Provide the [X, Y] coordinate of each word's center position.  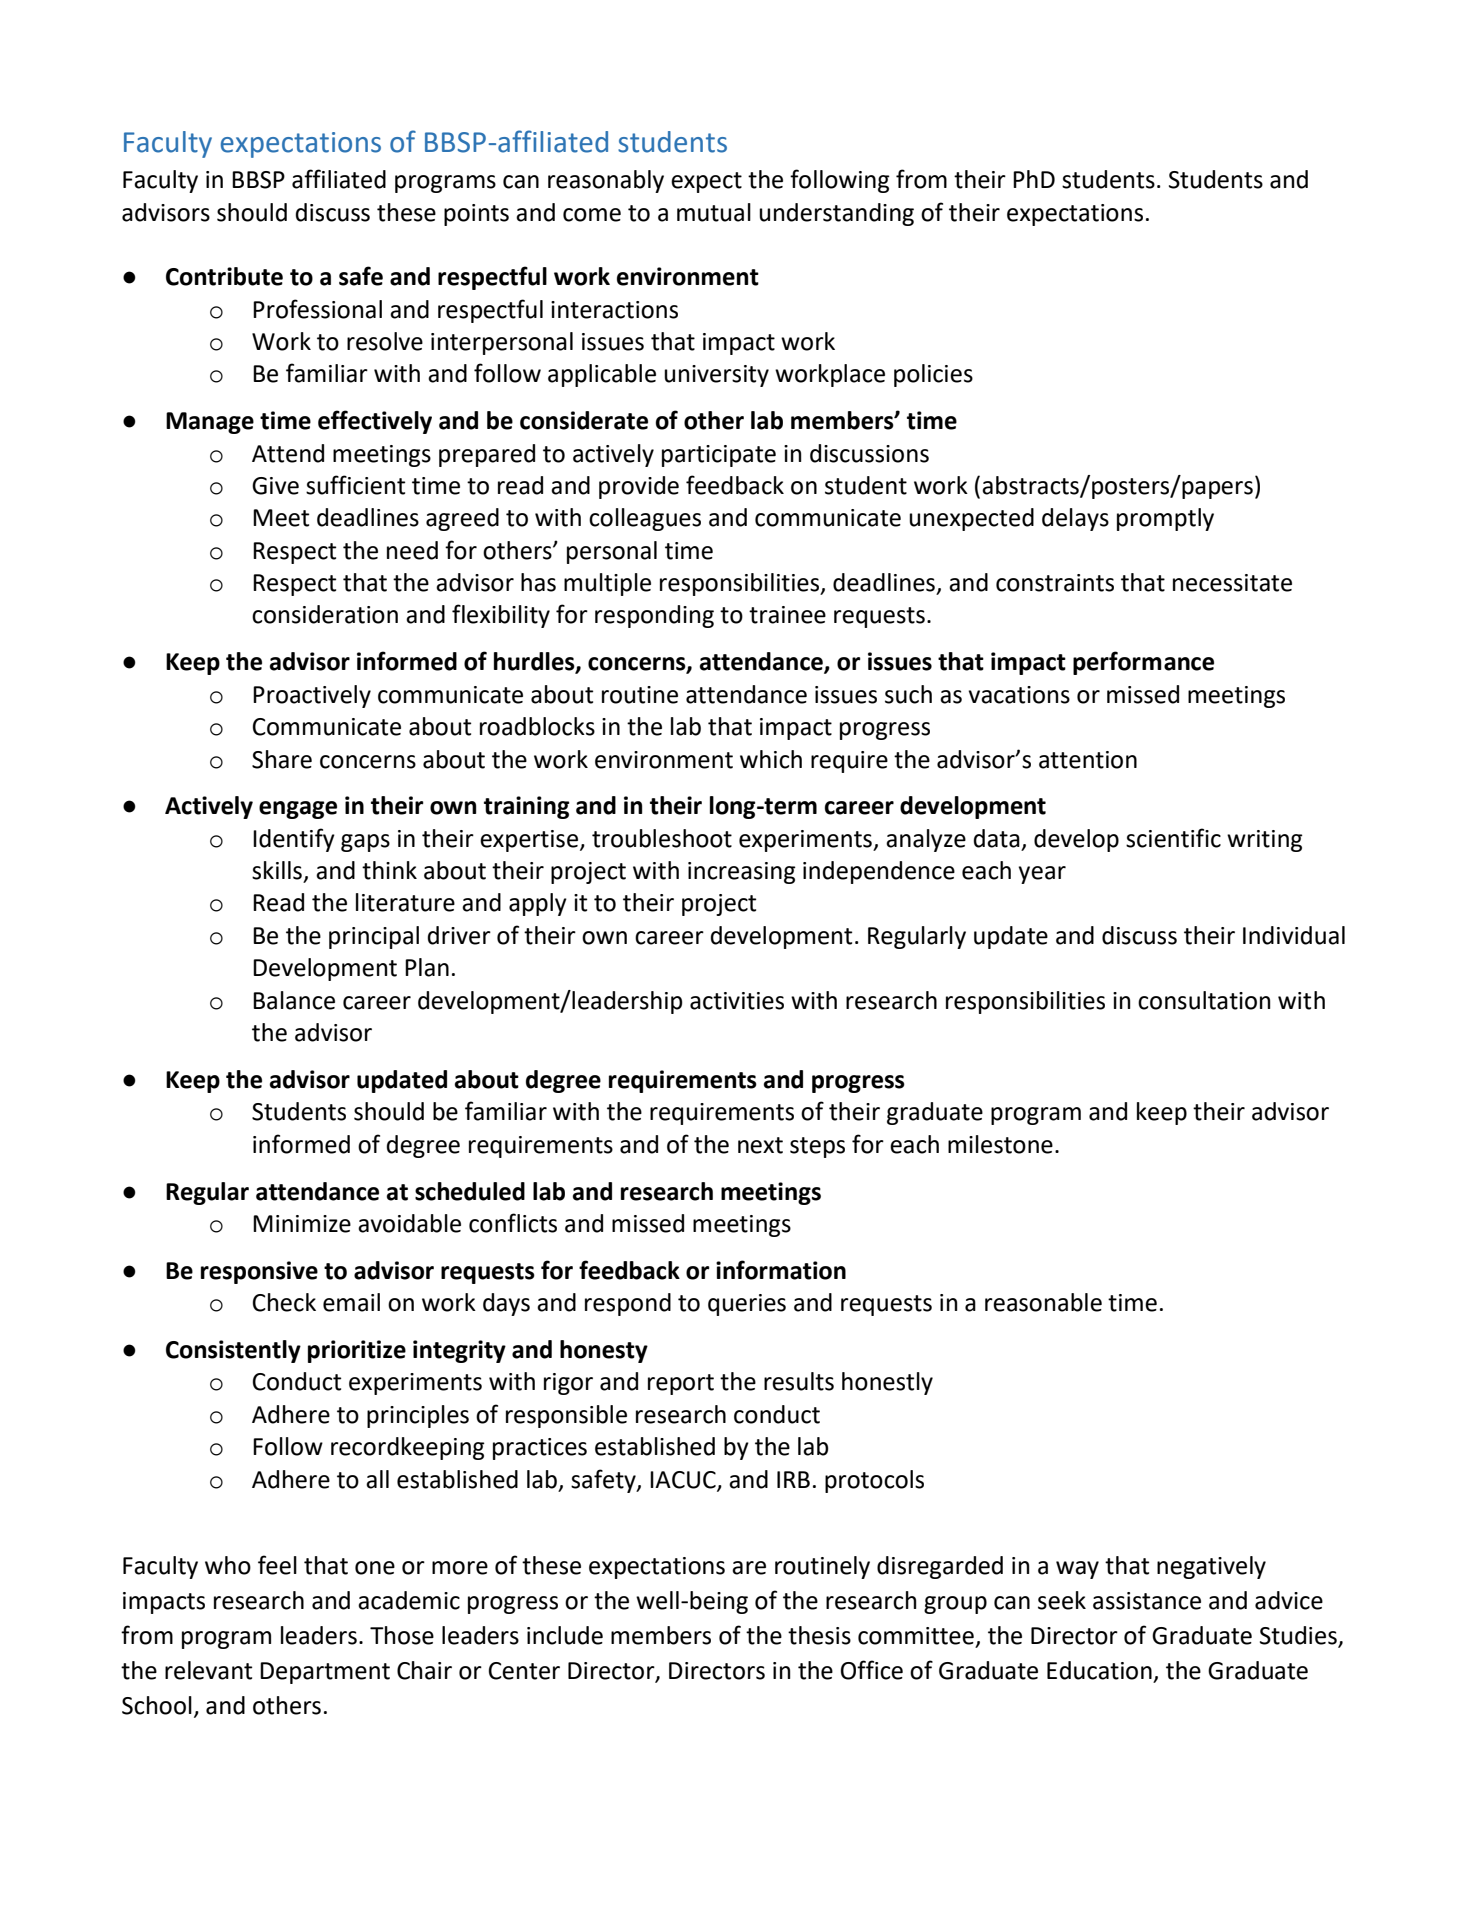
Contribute [224, 276]
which [771, 759]
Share [282, 759]
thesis [819, 1635]
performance [1143, 663]
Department [325, 1673]
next [760, 1145]
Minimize [302, 1224]
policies [933, 375]
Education [1099, 1670]
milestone [1000, 1144]
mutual [714, 212]
